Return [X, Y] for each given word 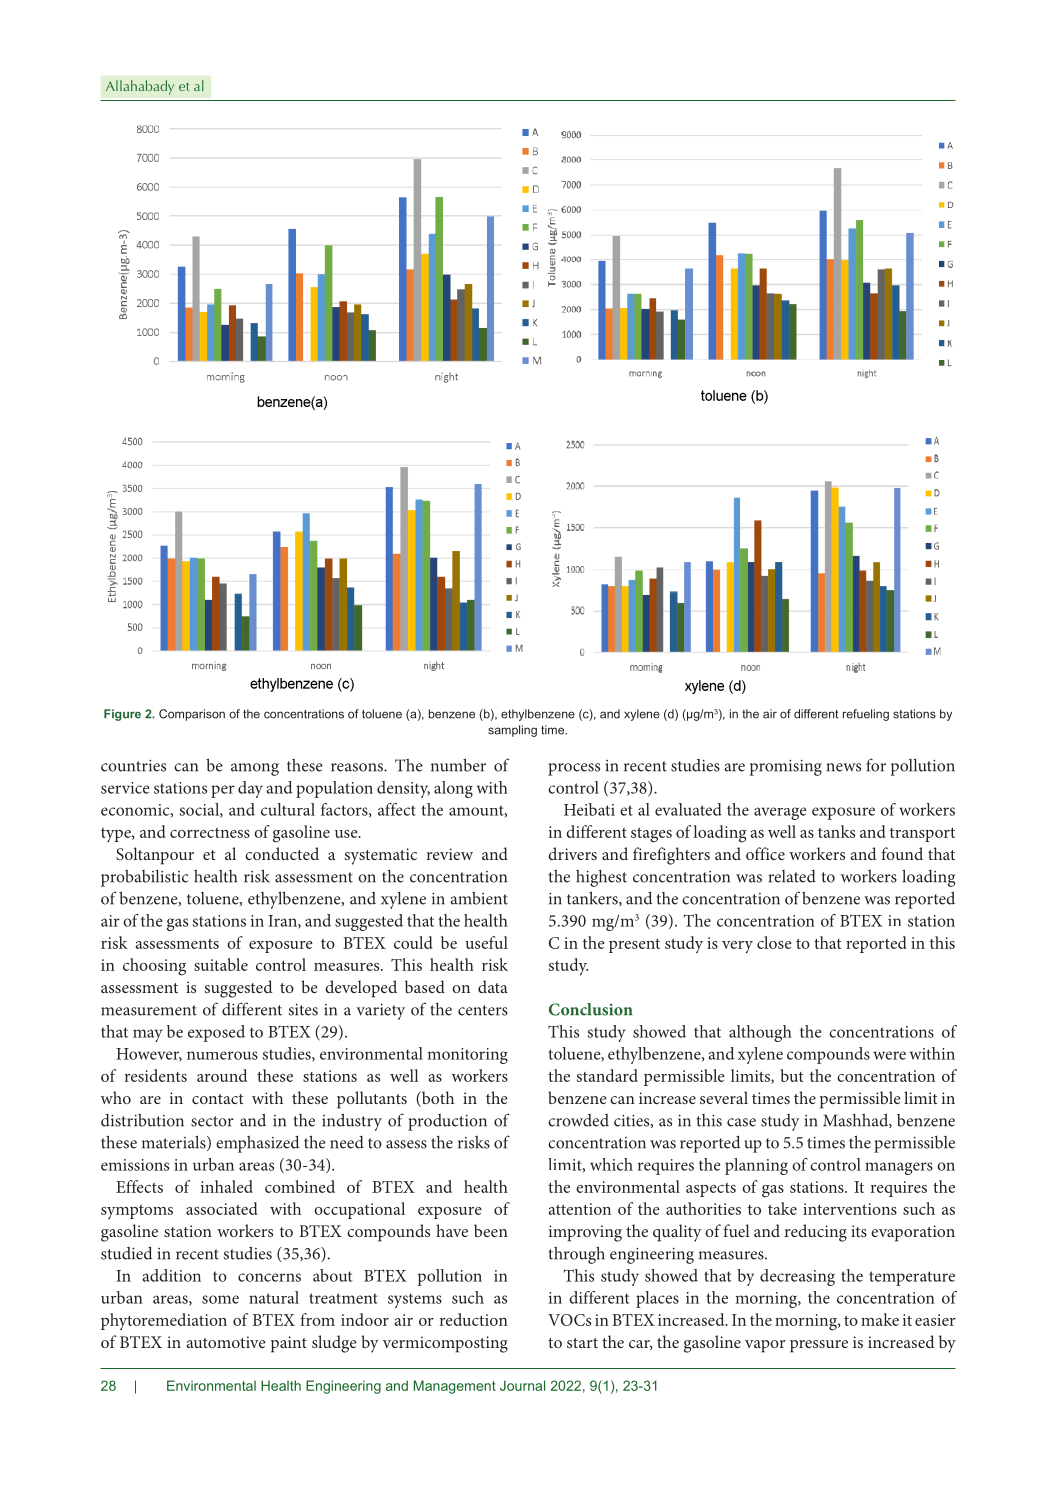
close [774, 942]
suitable [221, 964]
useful [486, 942]
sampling [512, 731]
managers [899, 1168]
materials [175, 1143]
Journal [522, 1385]
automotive [226, 1342]
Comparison [192, 715]
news [844, 767]
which [611, 1164]
